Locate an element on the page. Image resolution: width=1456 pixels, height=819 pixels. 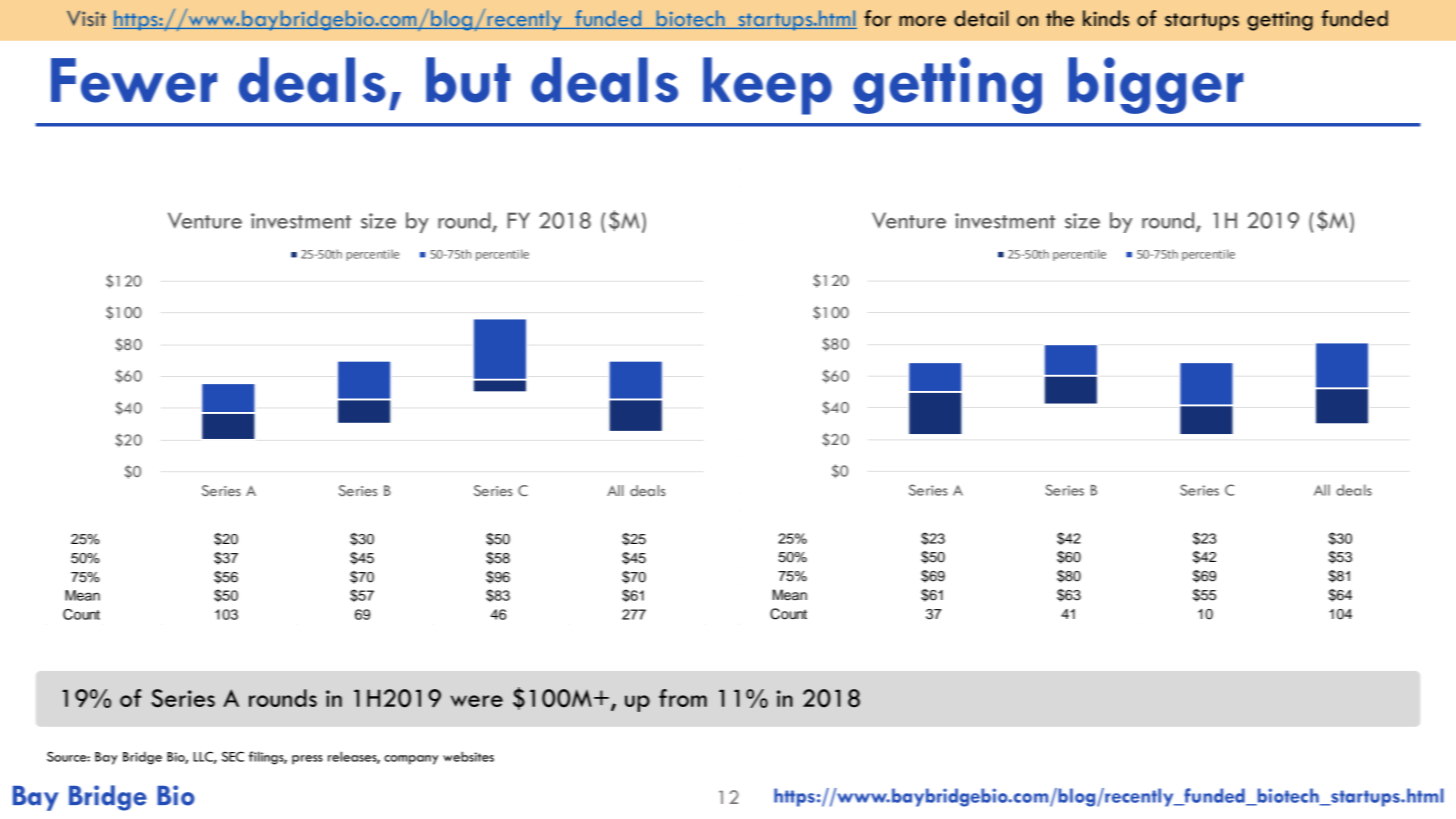
bigger is located at coordinates (1156, 85).
